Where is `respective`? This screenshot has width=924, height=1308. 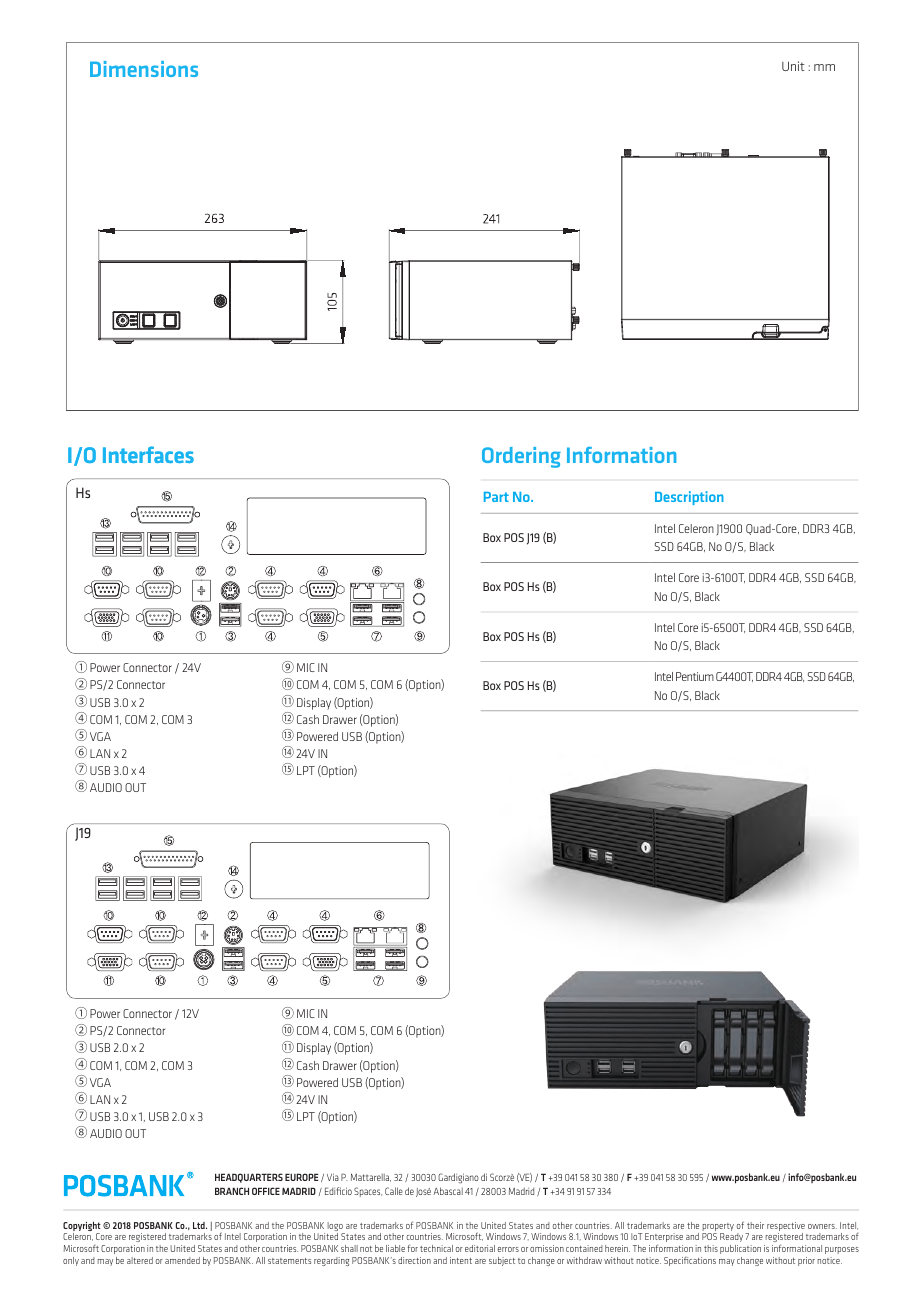
respective is located at coordinates (786, 1228).
